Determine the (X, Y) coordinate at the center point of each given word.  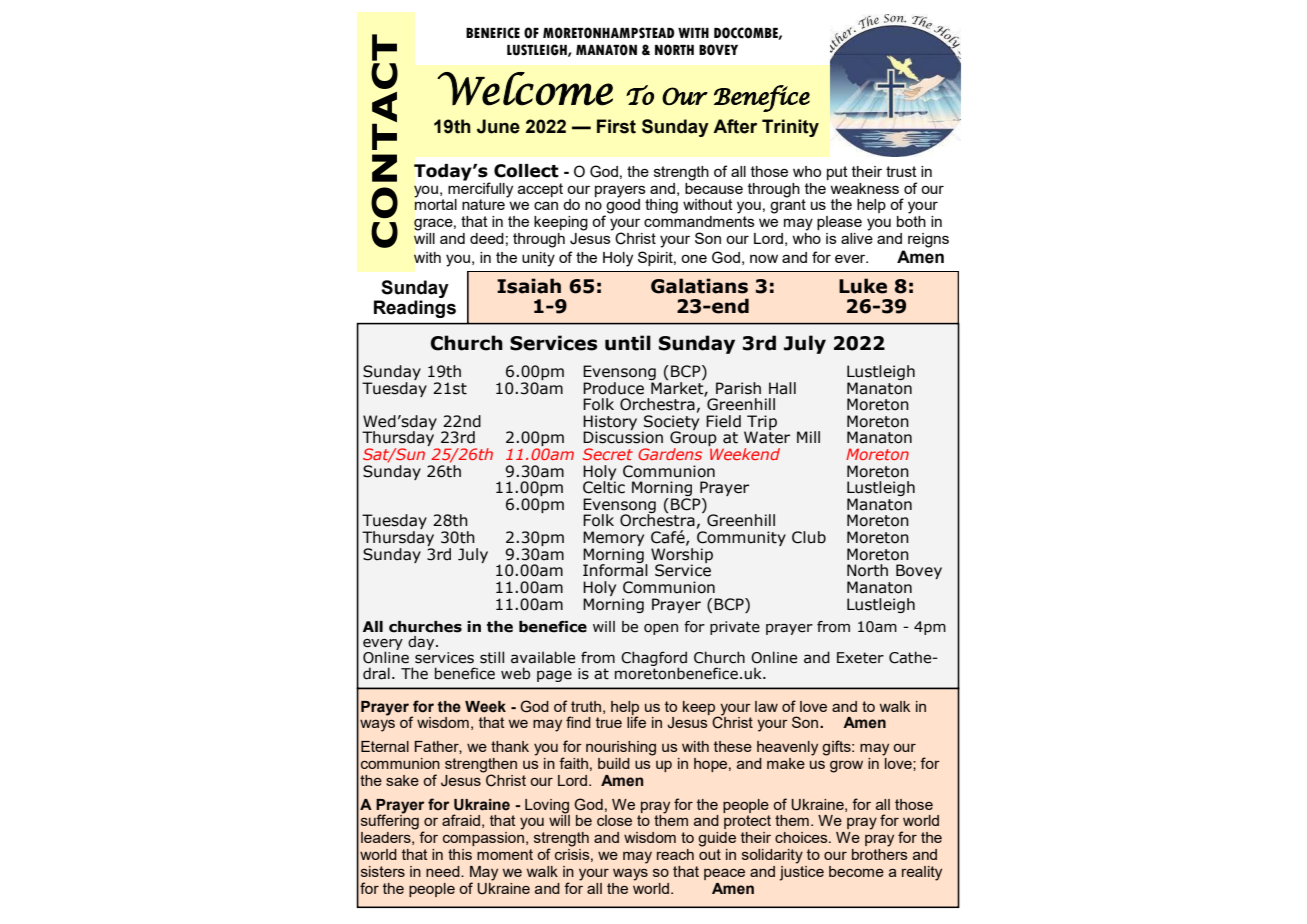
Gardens (670, 454)
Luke (863, 286)
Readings (415, 309)
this (460, 854)
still (492, 657)
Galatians (699, 286)
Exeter (860, 658)
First (616, 126)
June (498, 126)
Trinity (790, 128)
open (661, 629)
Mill (808, 437)
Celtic (604, 486)
